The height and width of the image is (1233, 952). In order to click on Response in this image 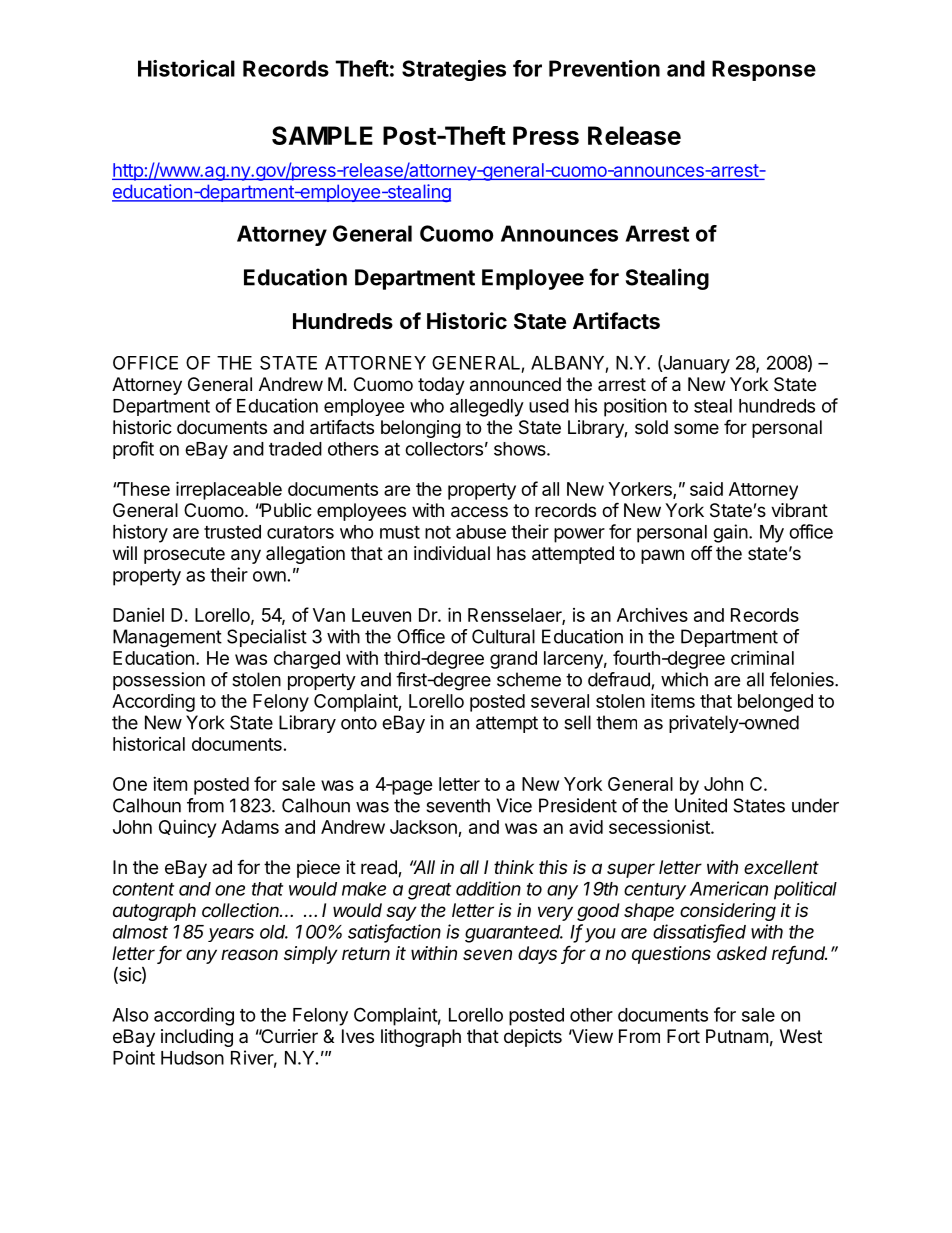, I will do `click(764, 70)`.
